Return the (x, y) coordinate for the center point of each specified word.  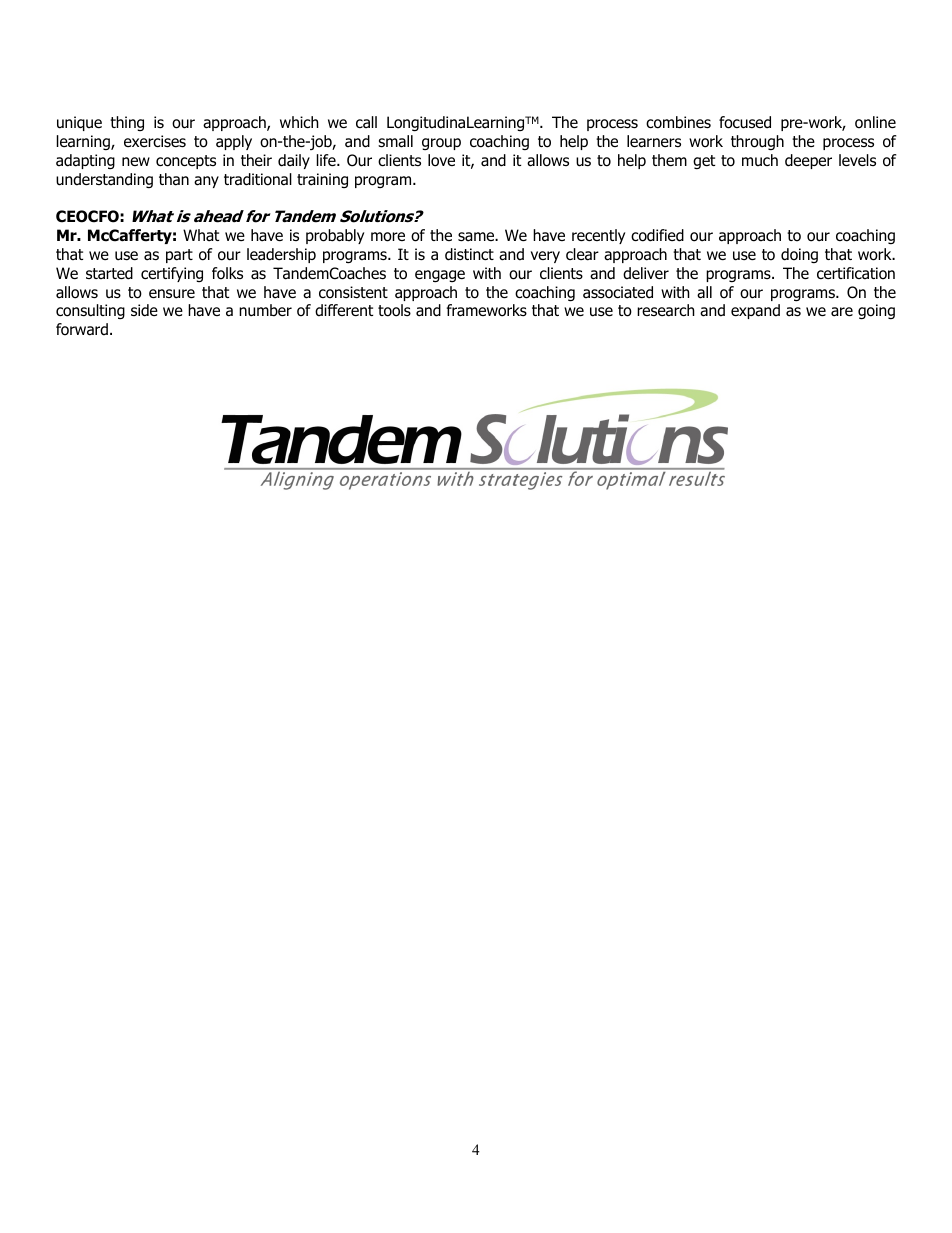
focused (745, 122)
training (322, 180)
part (179, 256)
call (366, 122)
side (144, 310)
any (206, 182)
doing (799, 255)
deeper (808, 161)
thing (127, 123)
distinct (469, 254)
